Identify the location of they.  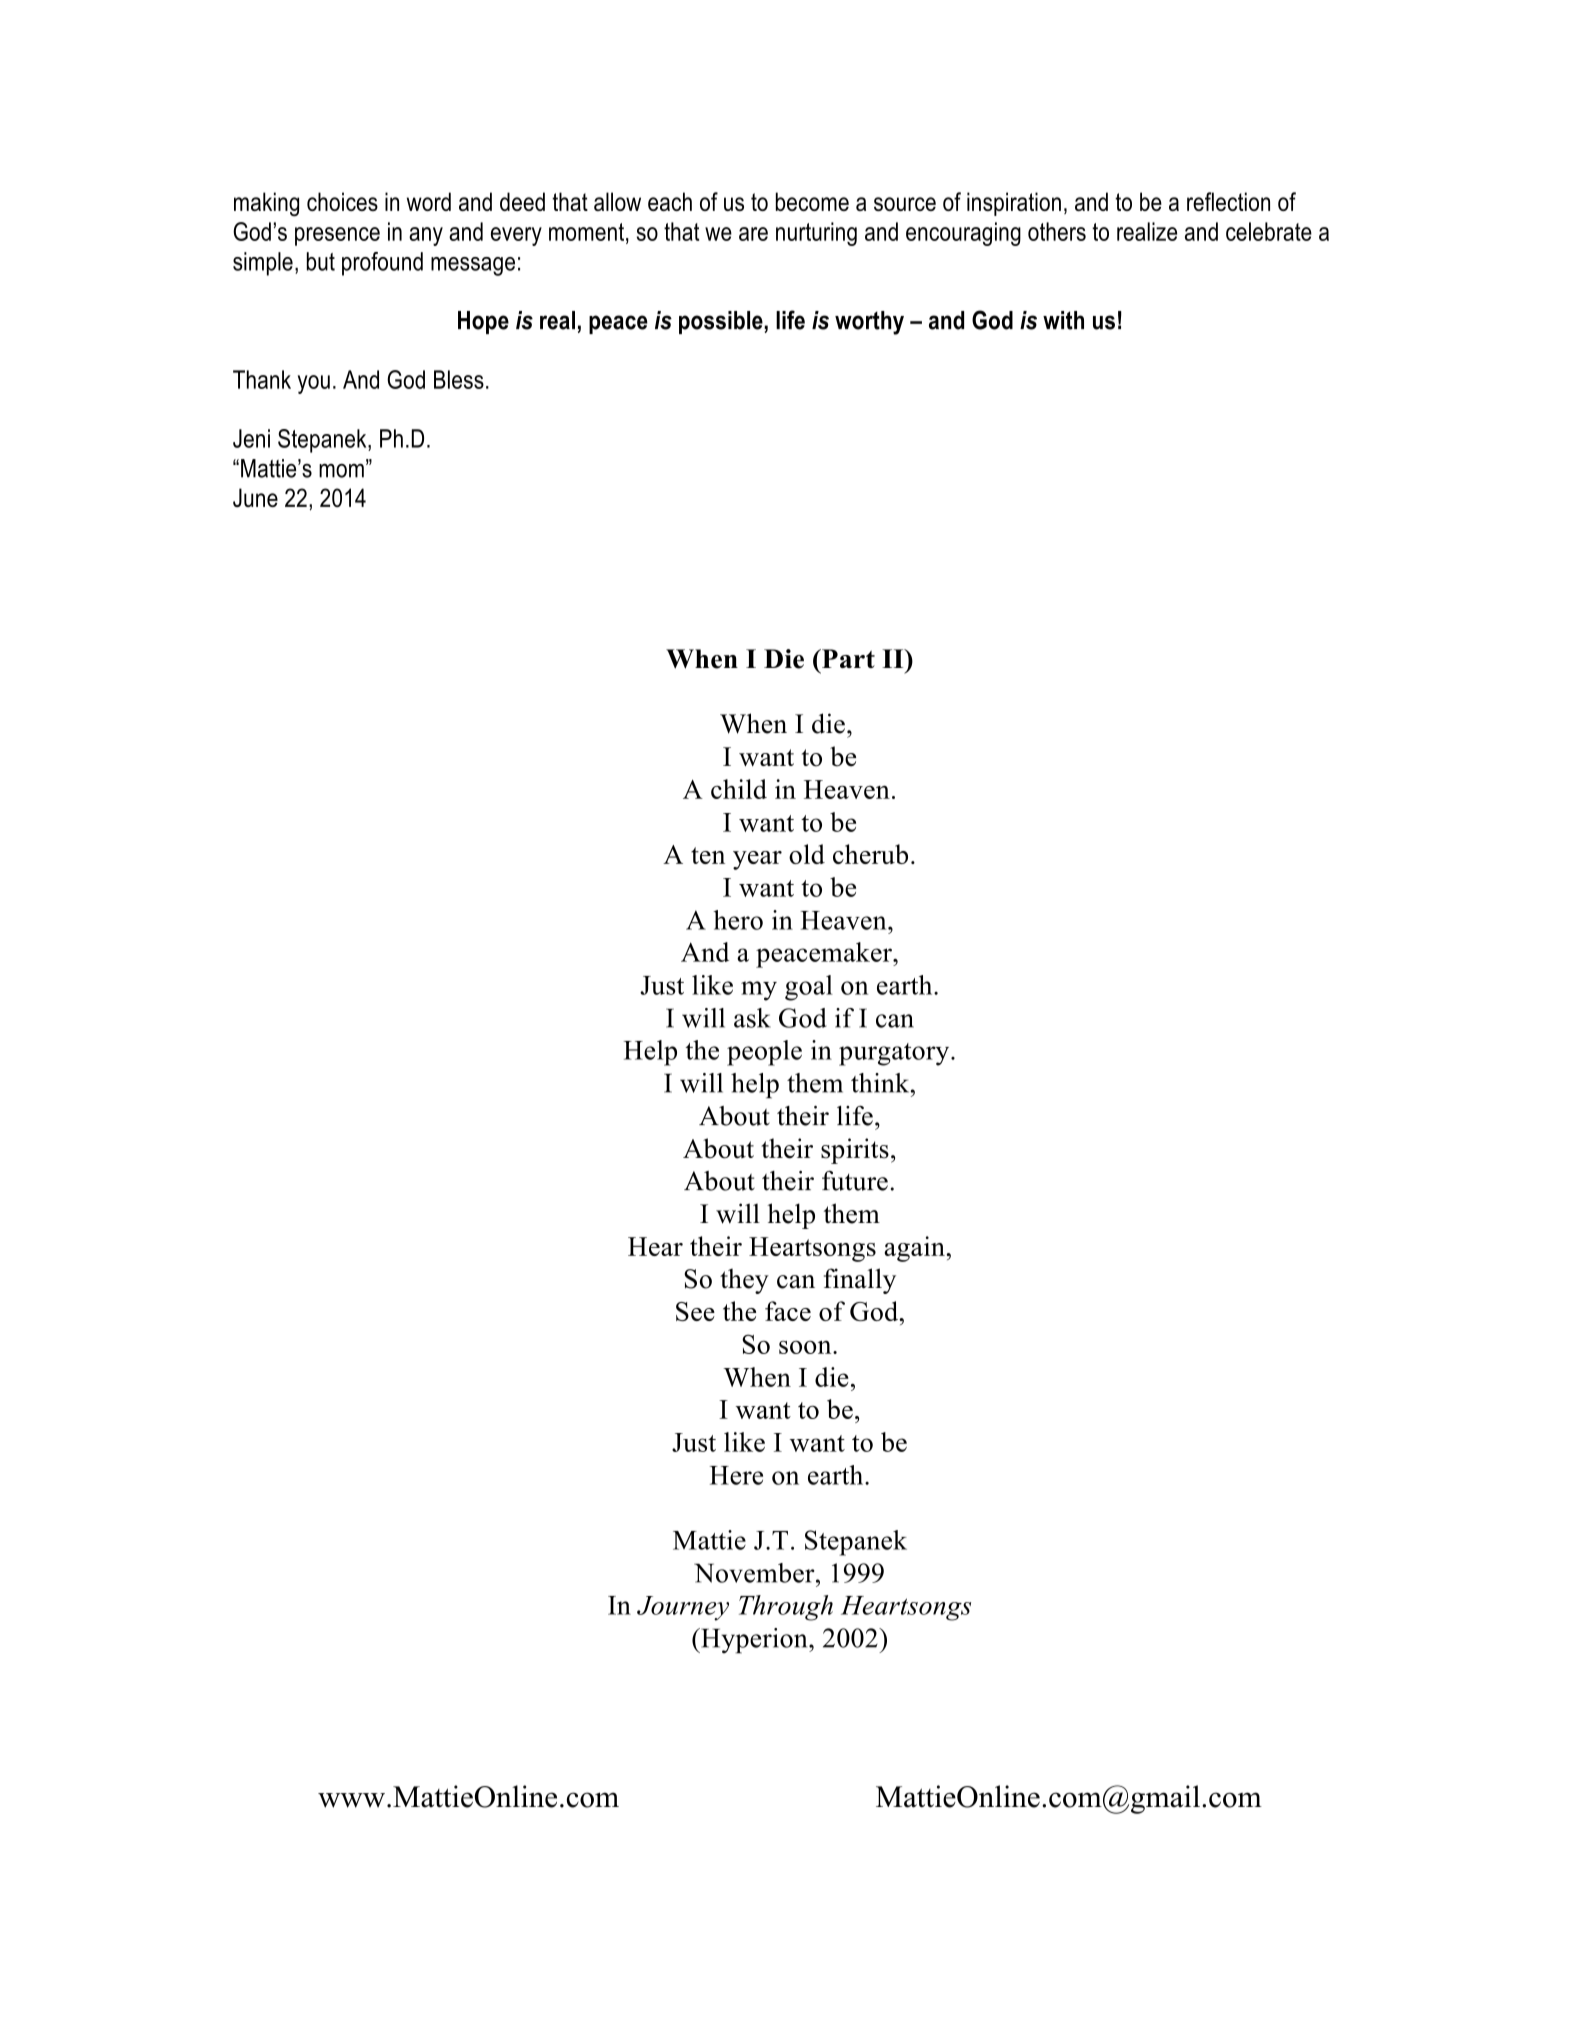
(744, 1281).
